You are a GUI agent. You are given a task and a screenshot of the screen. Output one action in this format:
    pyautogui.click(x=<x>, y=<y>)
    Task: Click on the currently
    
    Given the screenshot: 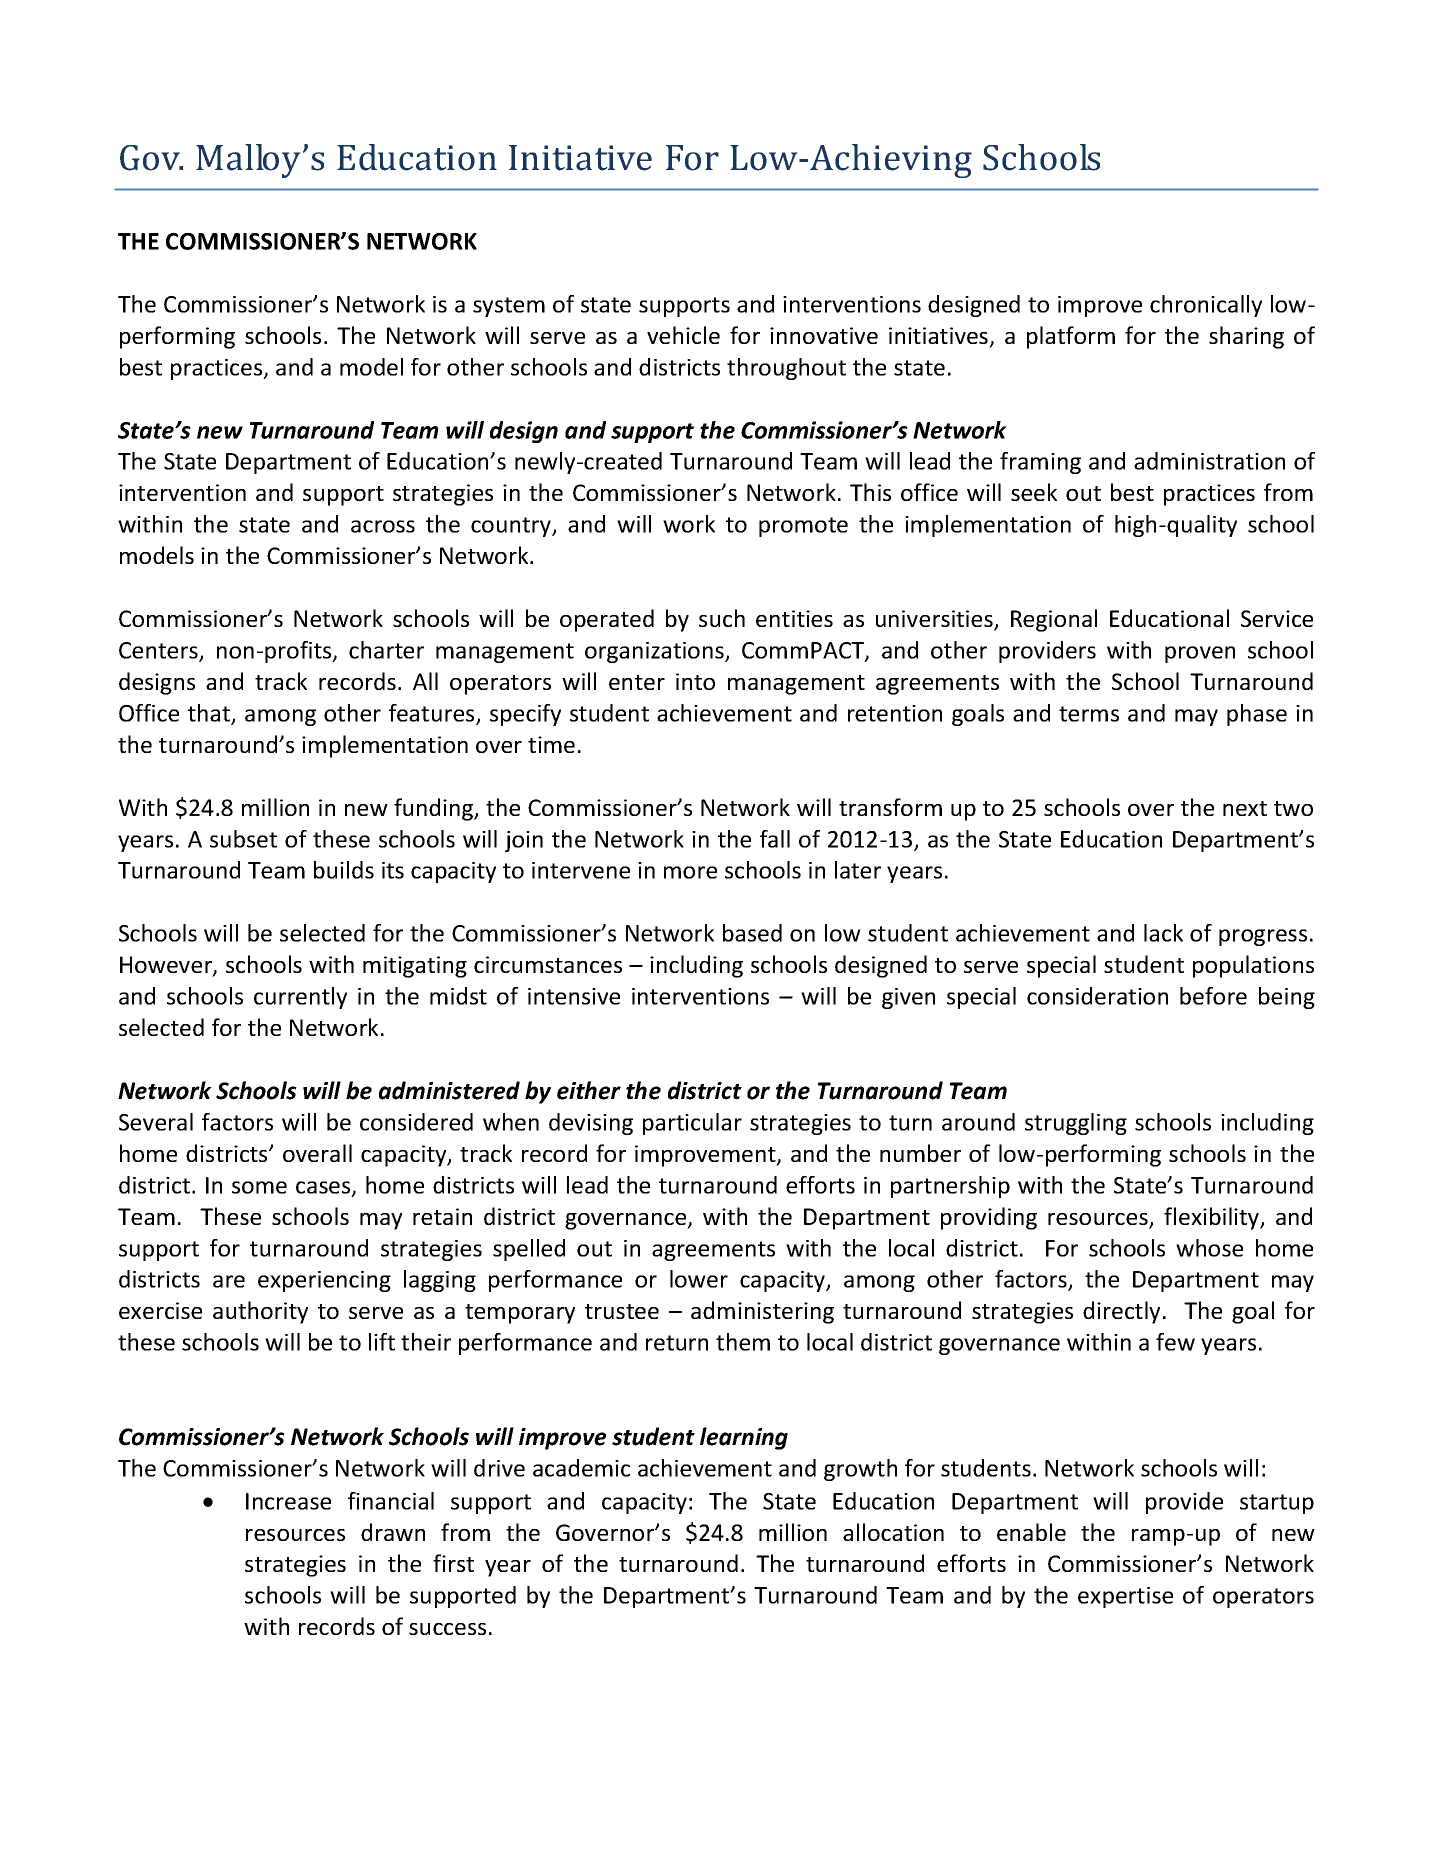 What is the action you would take?
    pyautogui.click(x=300, y=998)
